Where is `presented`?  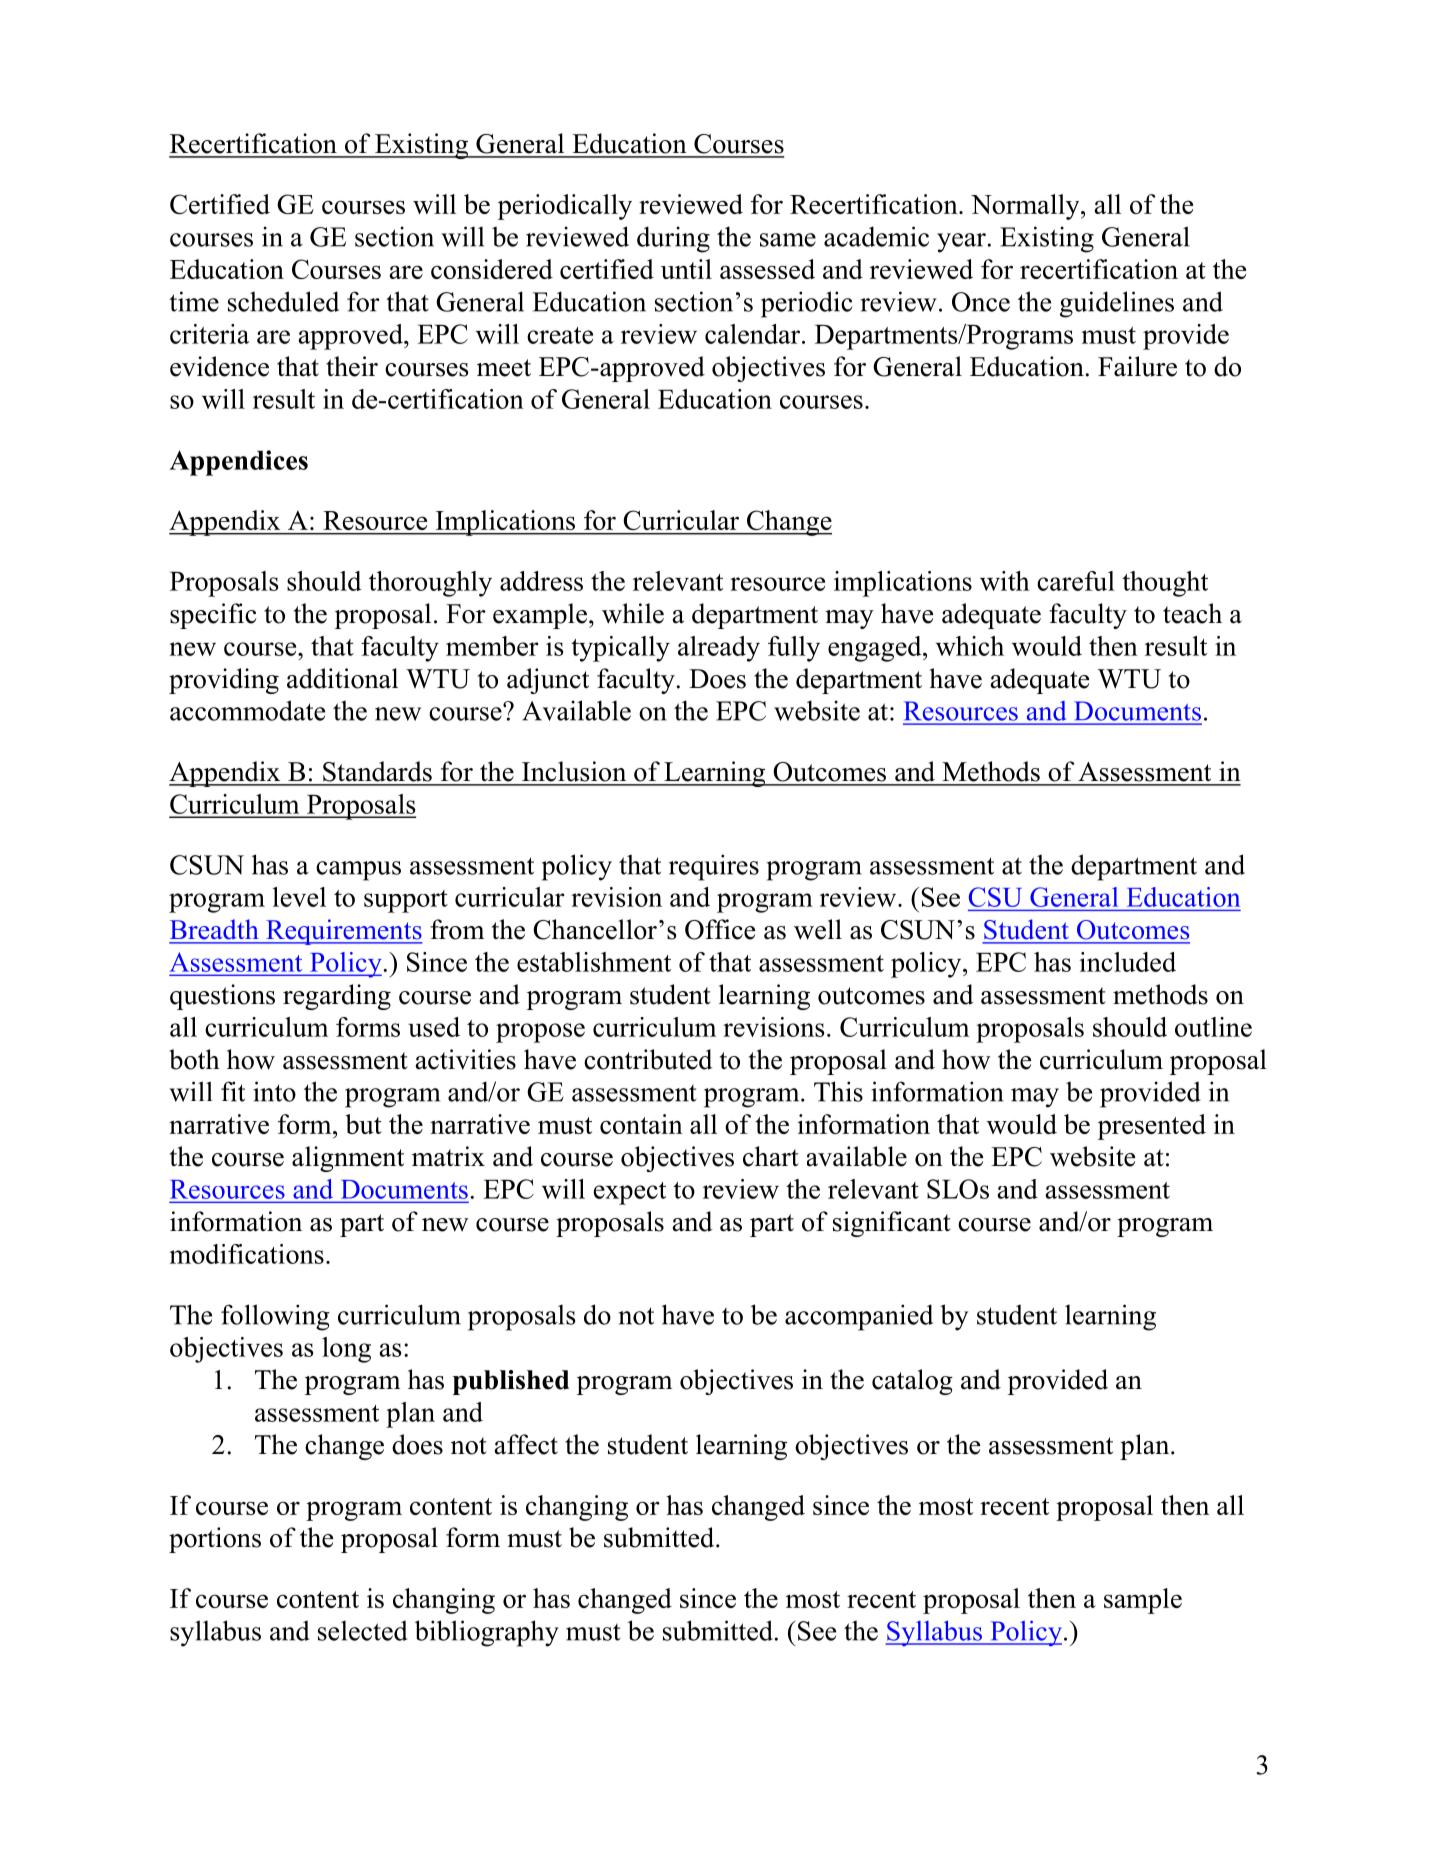
presented is located at coordinates (1152, 1127).
